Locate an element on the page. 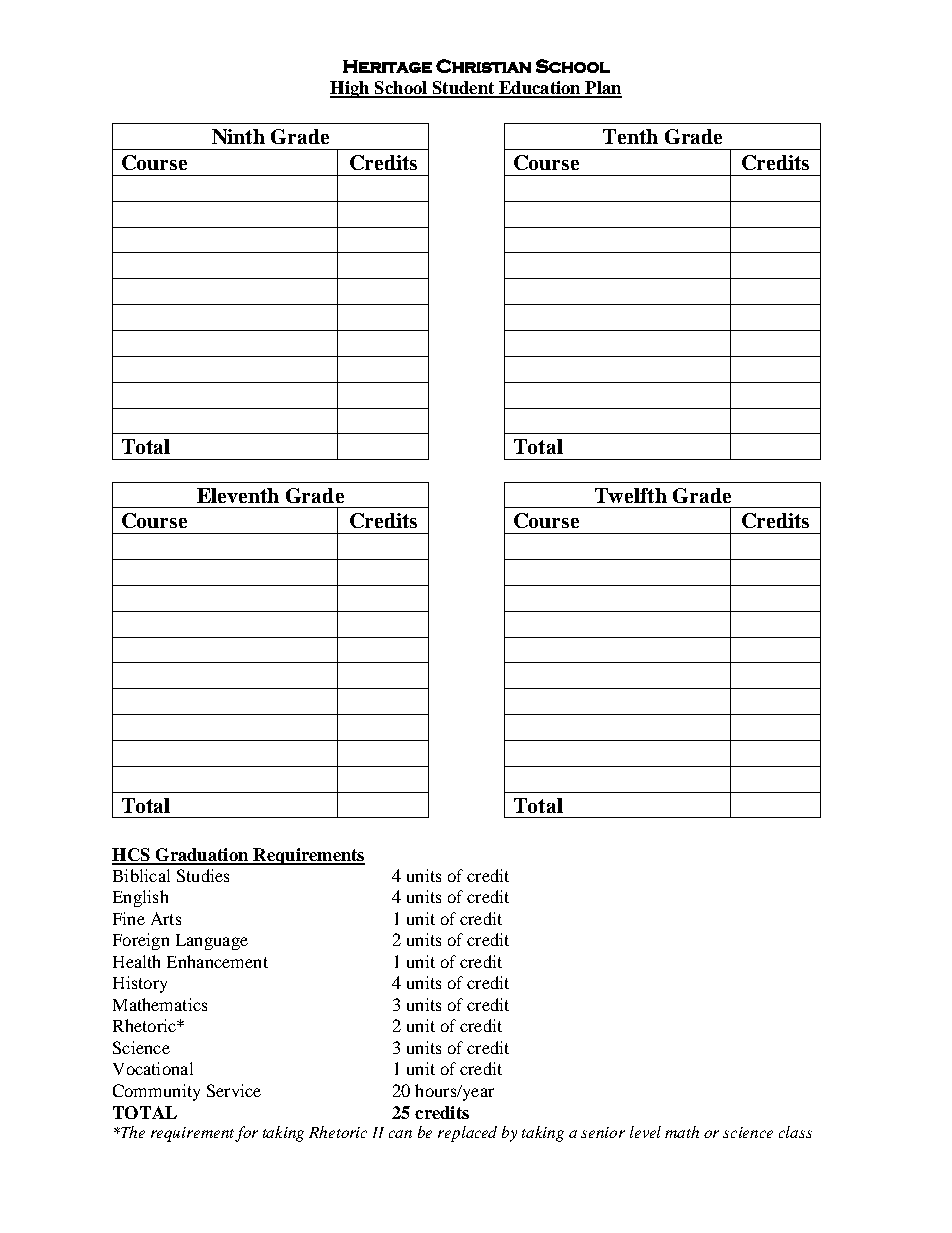  Student is located at coordinates (463, 89).
